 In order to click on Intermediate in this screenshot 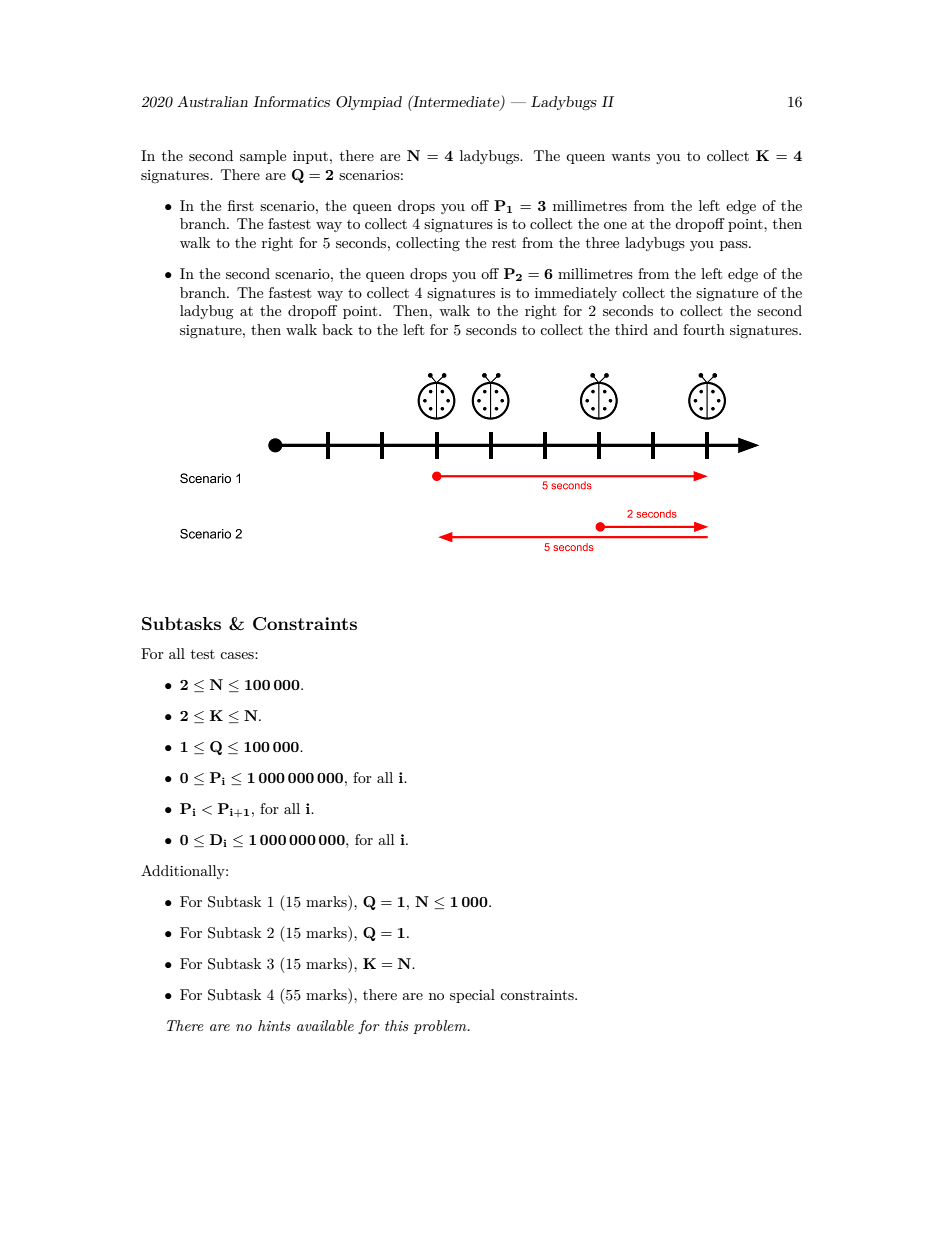, I will do `click(456, 102)`.
